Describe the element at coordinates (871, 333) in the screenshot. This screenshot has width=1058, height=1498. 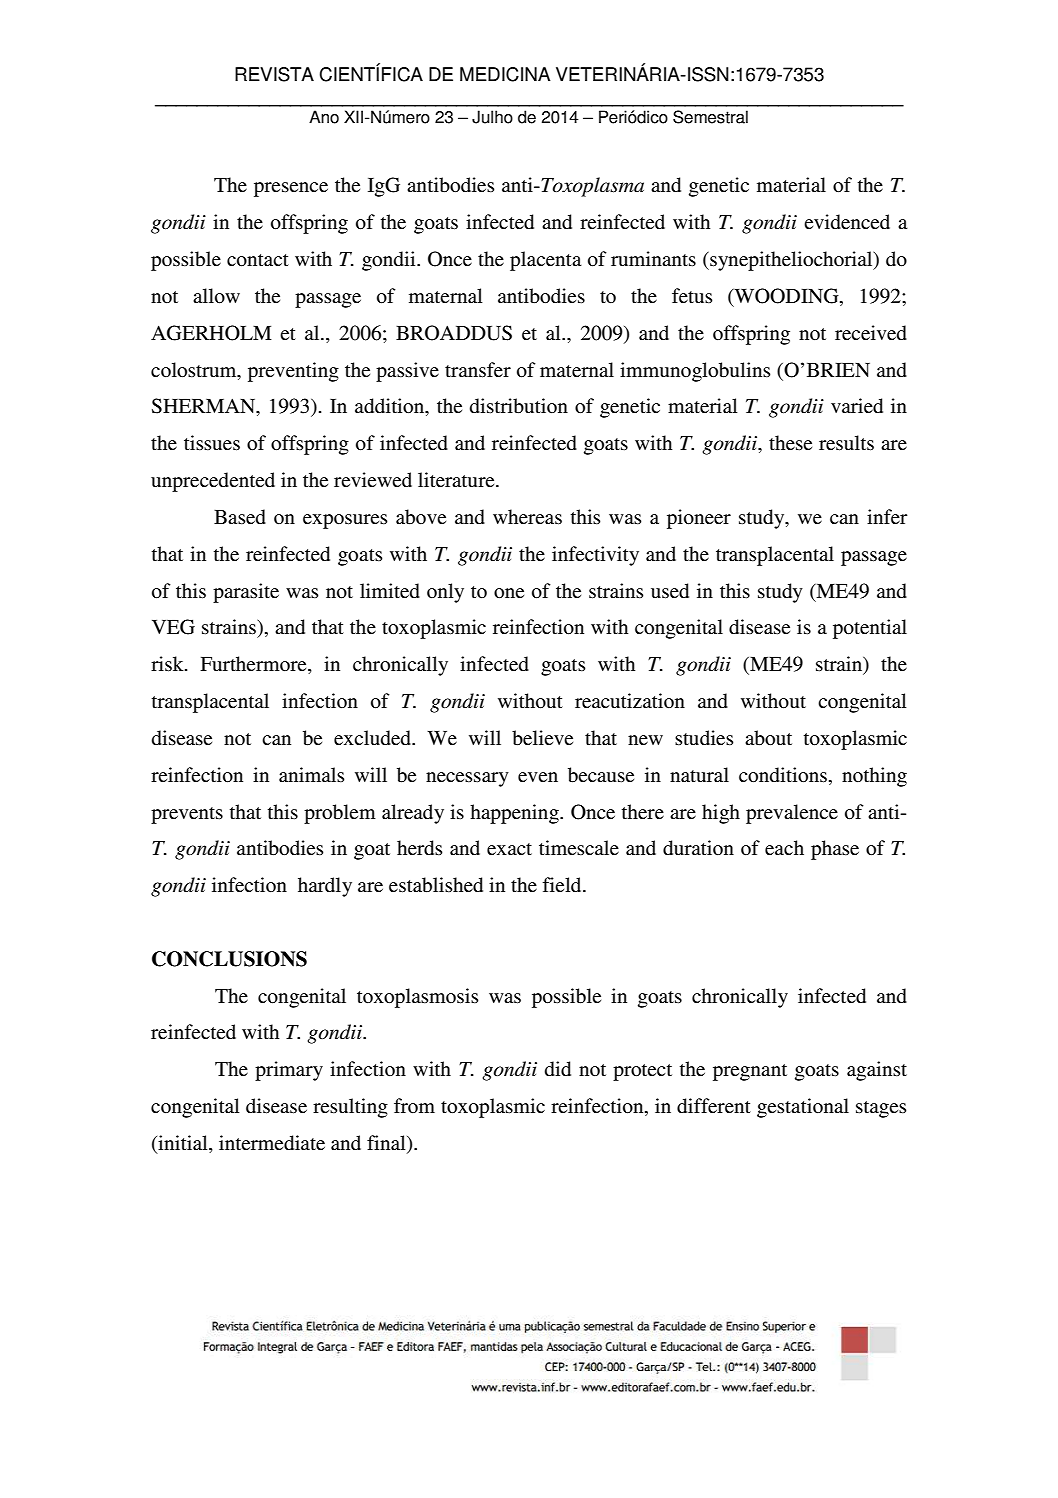
I see `received` at that location.
